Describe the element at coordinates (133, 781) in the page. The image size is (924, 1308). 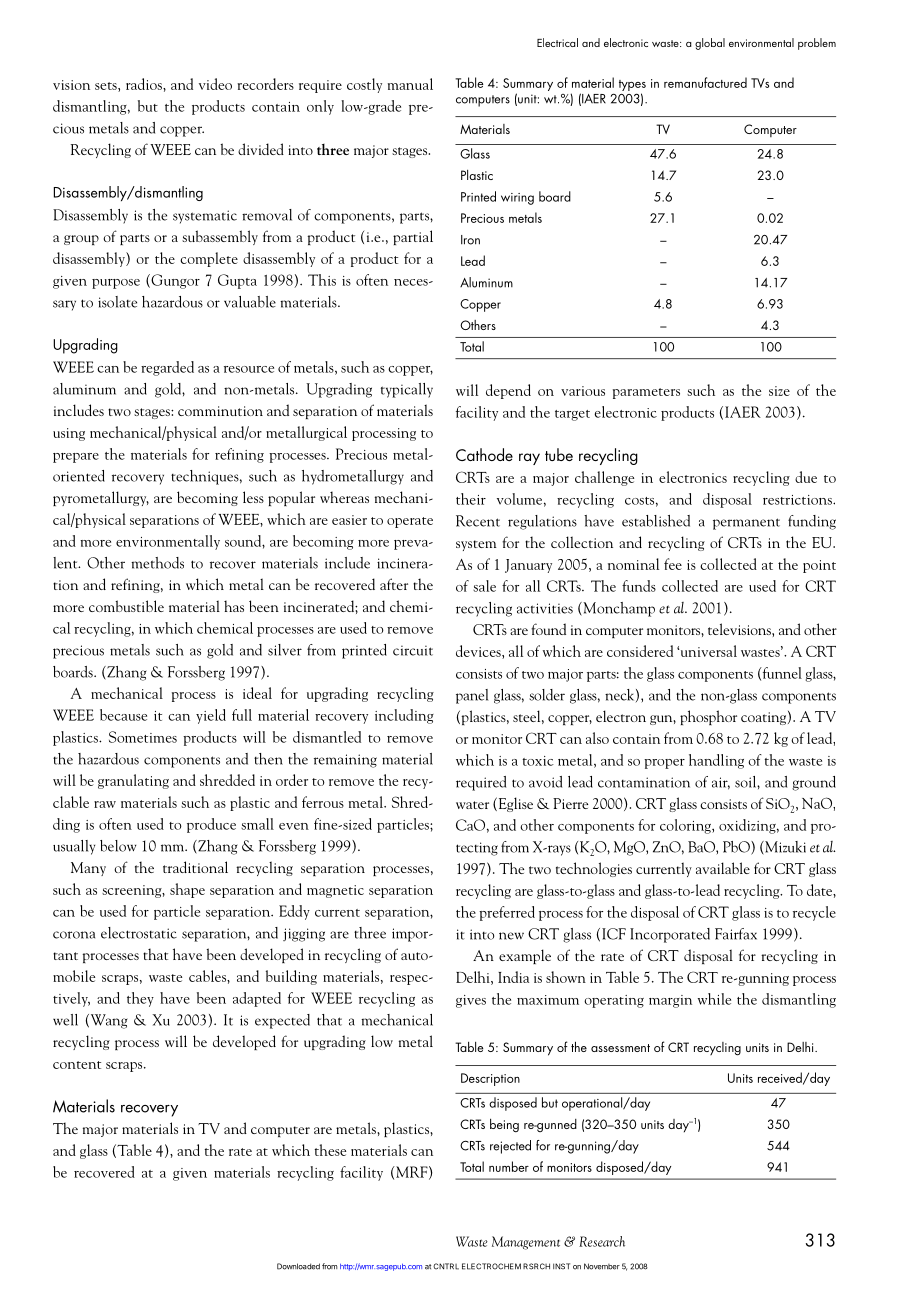
I see `granulating` at that location.
